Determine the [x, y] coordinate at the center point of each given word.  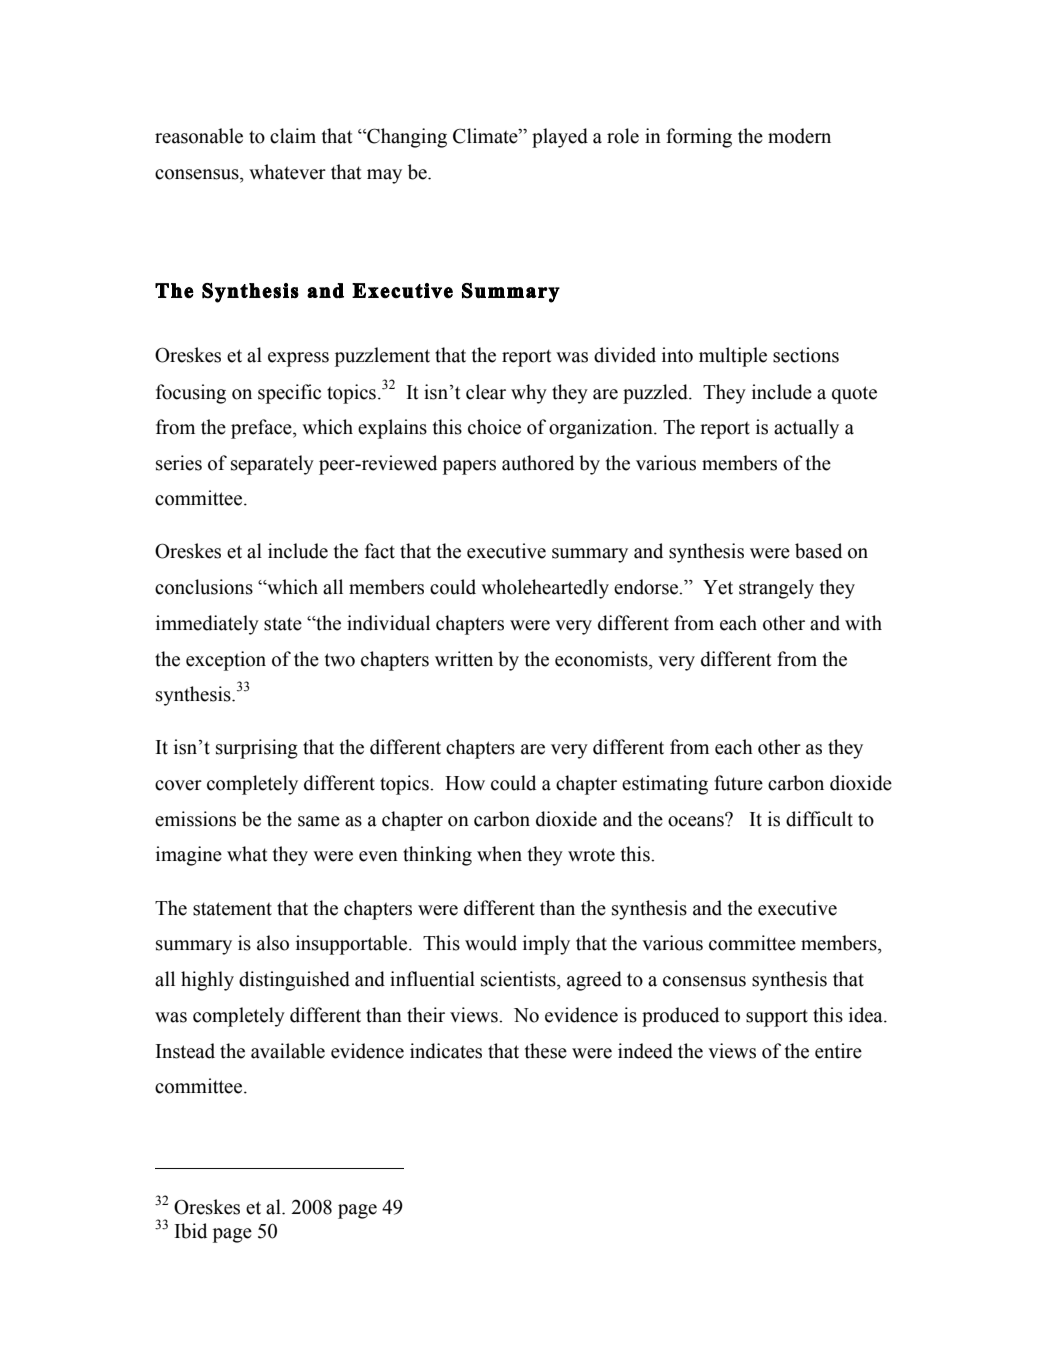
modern [799, 136]
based [818, 551]
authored [538, 463]
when [499, 854]
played [560, 138]
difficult [819, 819]
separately [272, 465]
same [319, 821]
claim [293, 136]
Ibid [191, 1231]
